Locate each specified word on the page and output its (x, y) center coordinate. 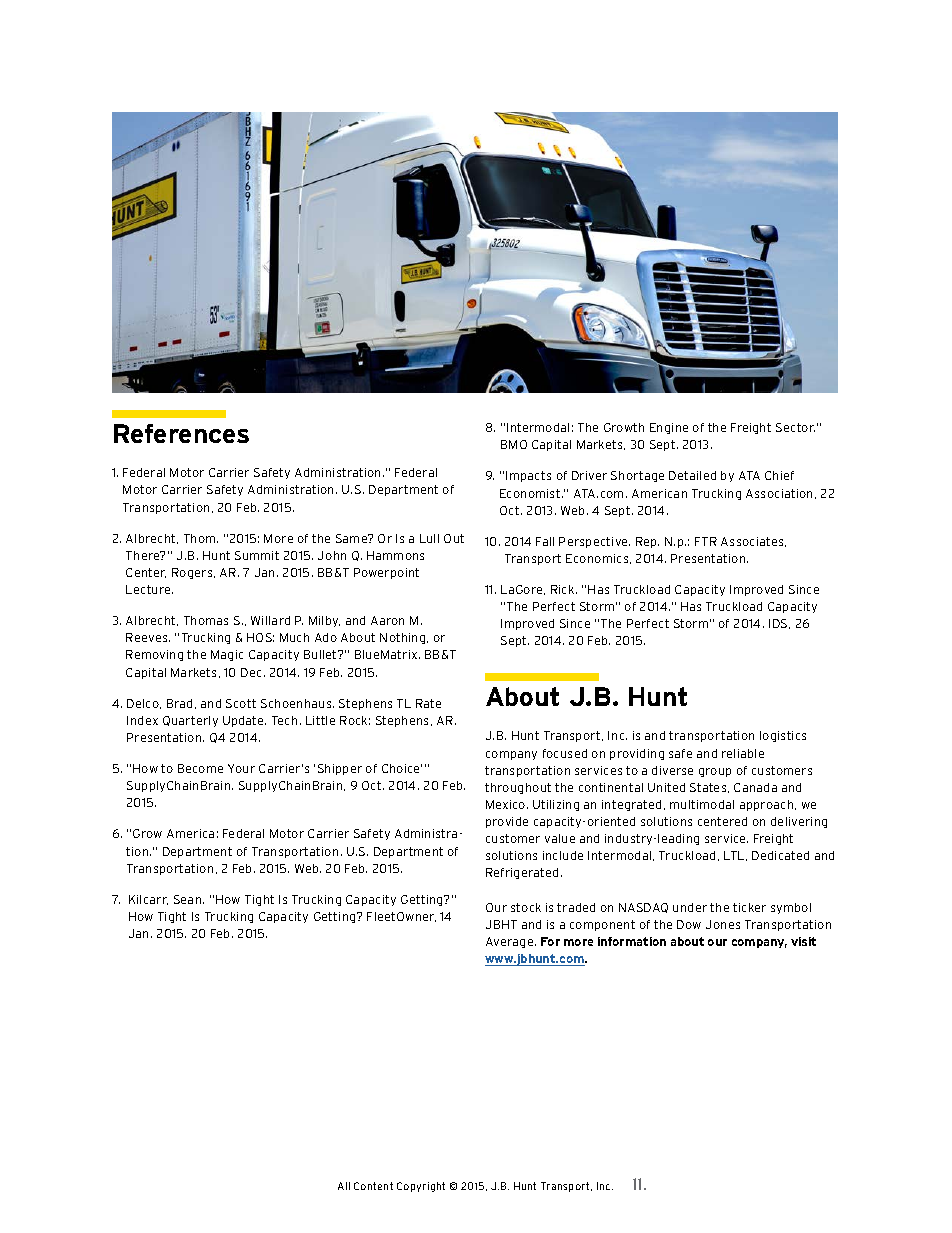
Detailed (692, 475)
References (181, 433)
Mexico (507, 804)
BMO (514, 444)
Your (241, 768)
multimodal (702, 804)
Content (373, 1186)
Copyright (421, 1187)
